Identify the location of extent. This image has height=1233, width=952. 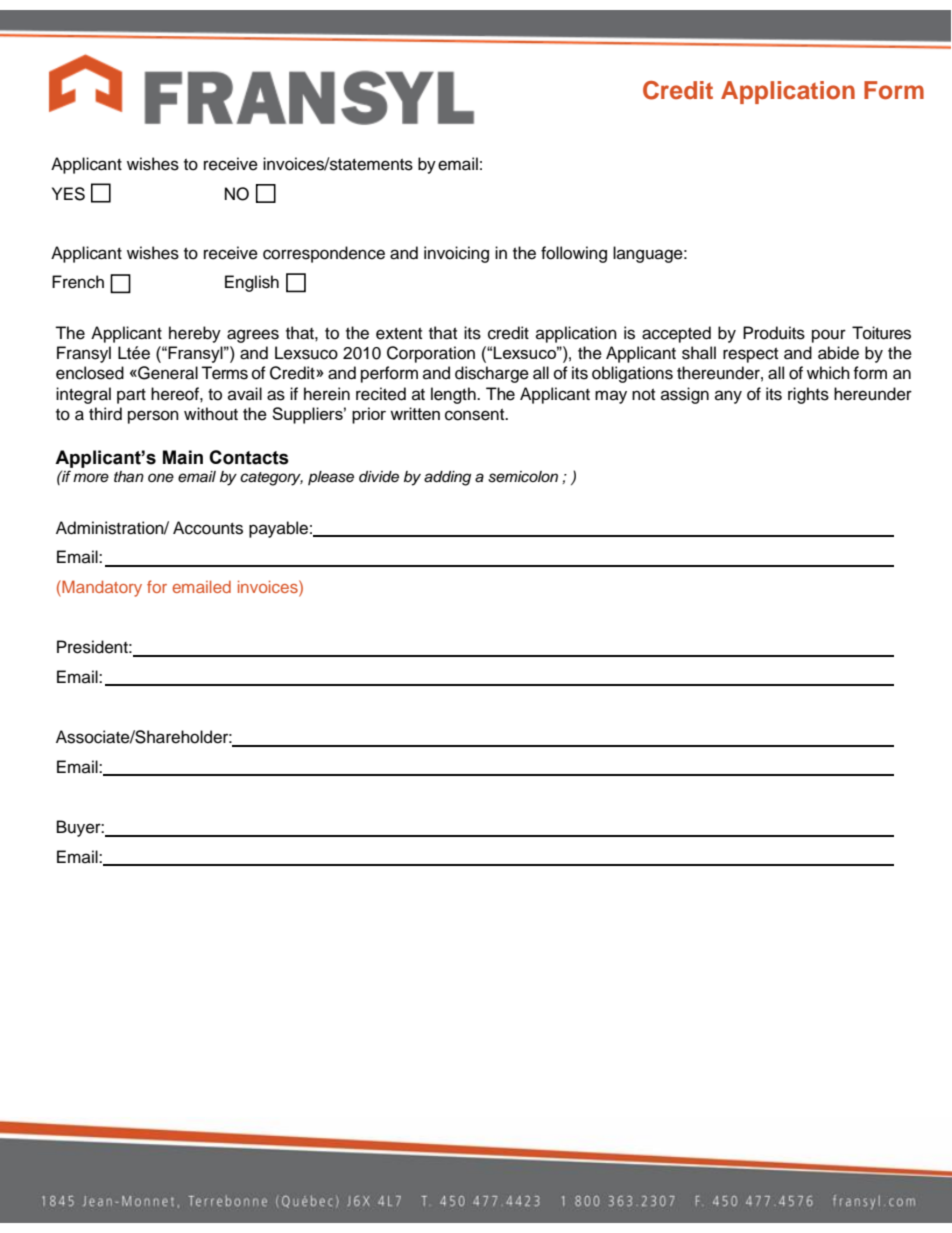
(399, 334).
